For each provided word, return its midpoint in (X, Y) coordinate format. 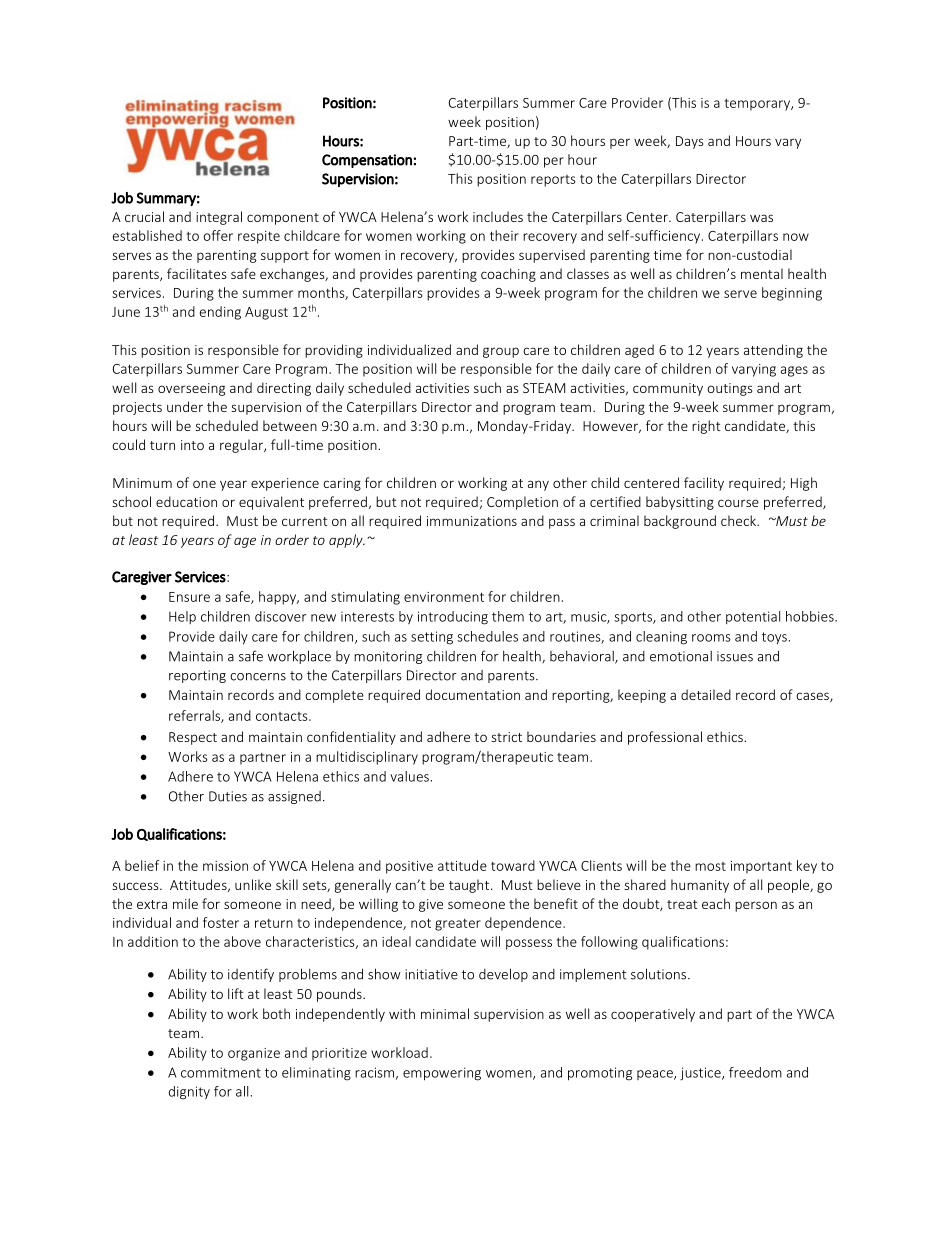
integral (219, 218)
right (706, 427)
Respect (193, 738)
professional (665, 738)
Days (690, 142)
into (192, 445)
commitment (221, 1072)
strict (506, 737)
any (538, 485)
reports (553, 181)
